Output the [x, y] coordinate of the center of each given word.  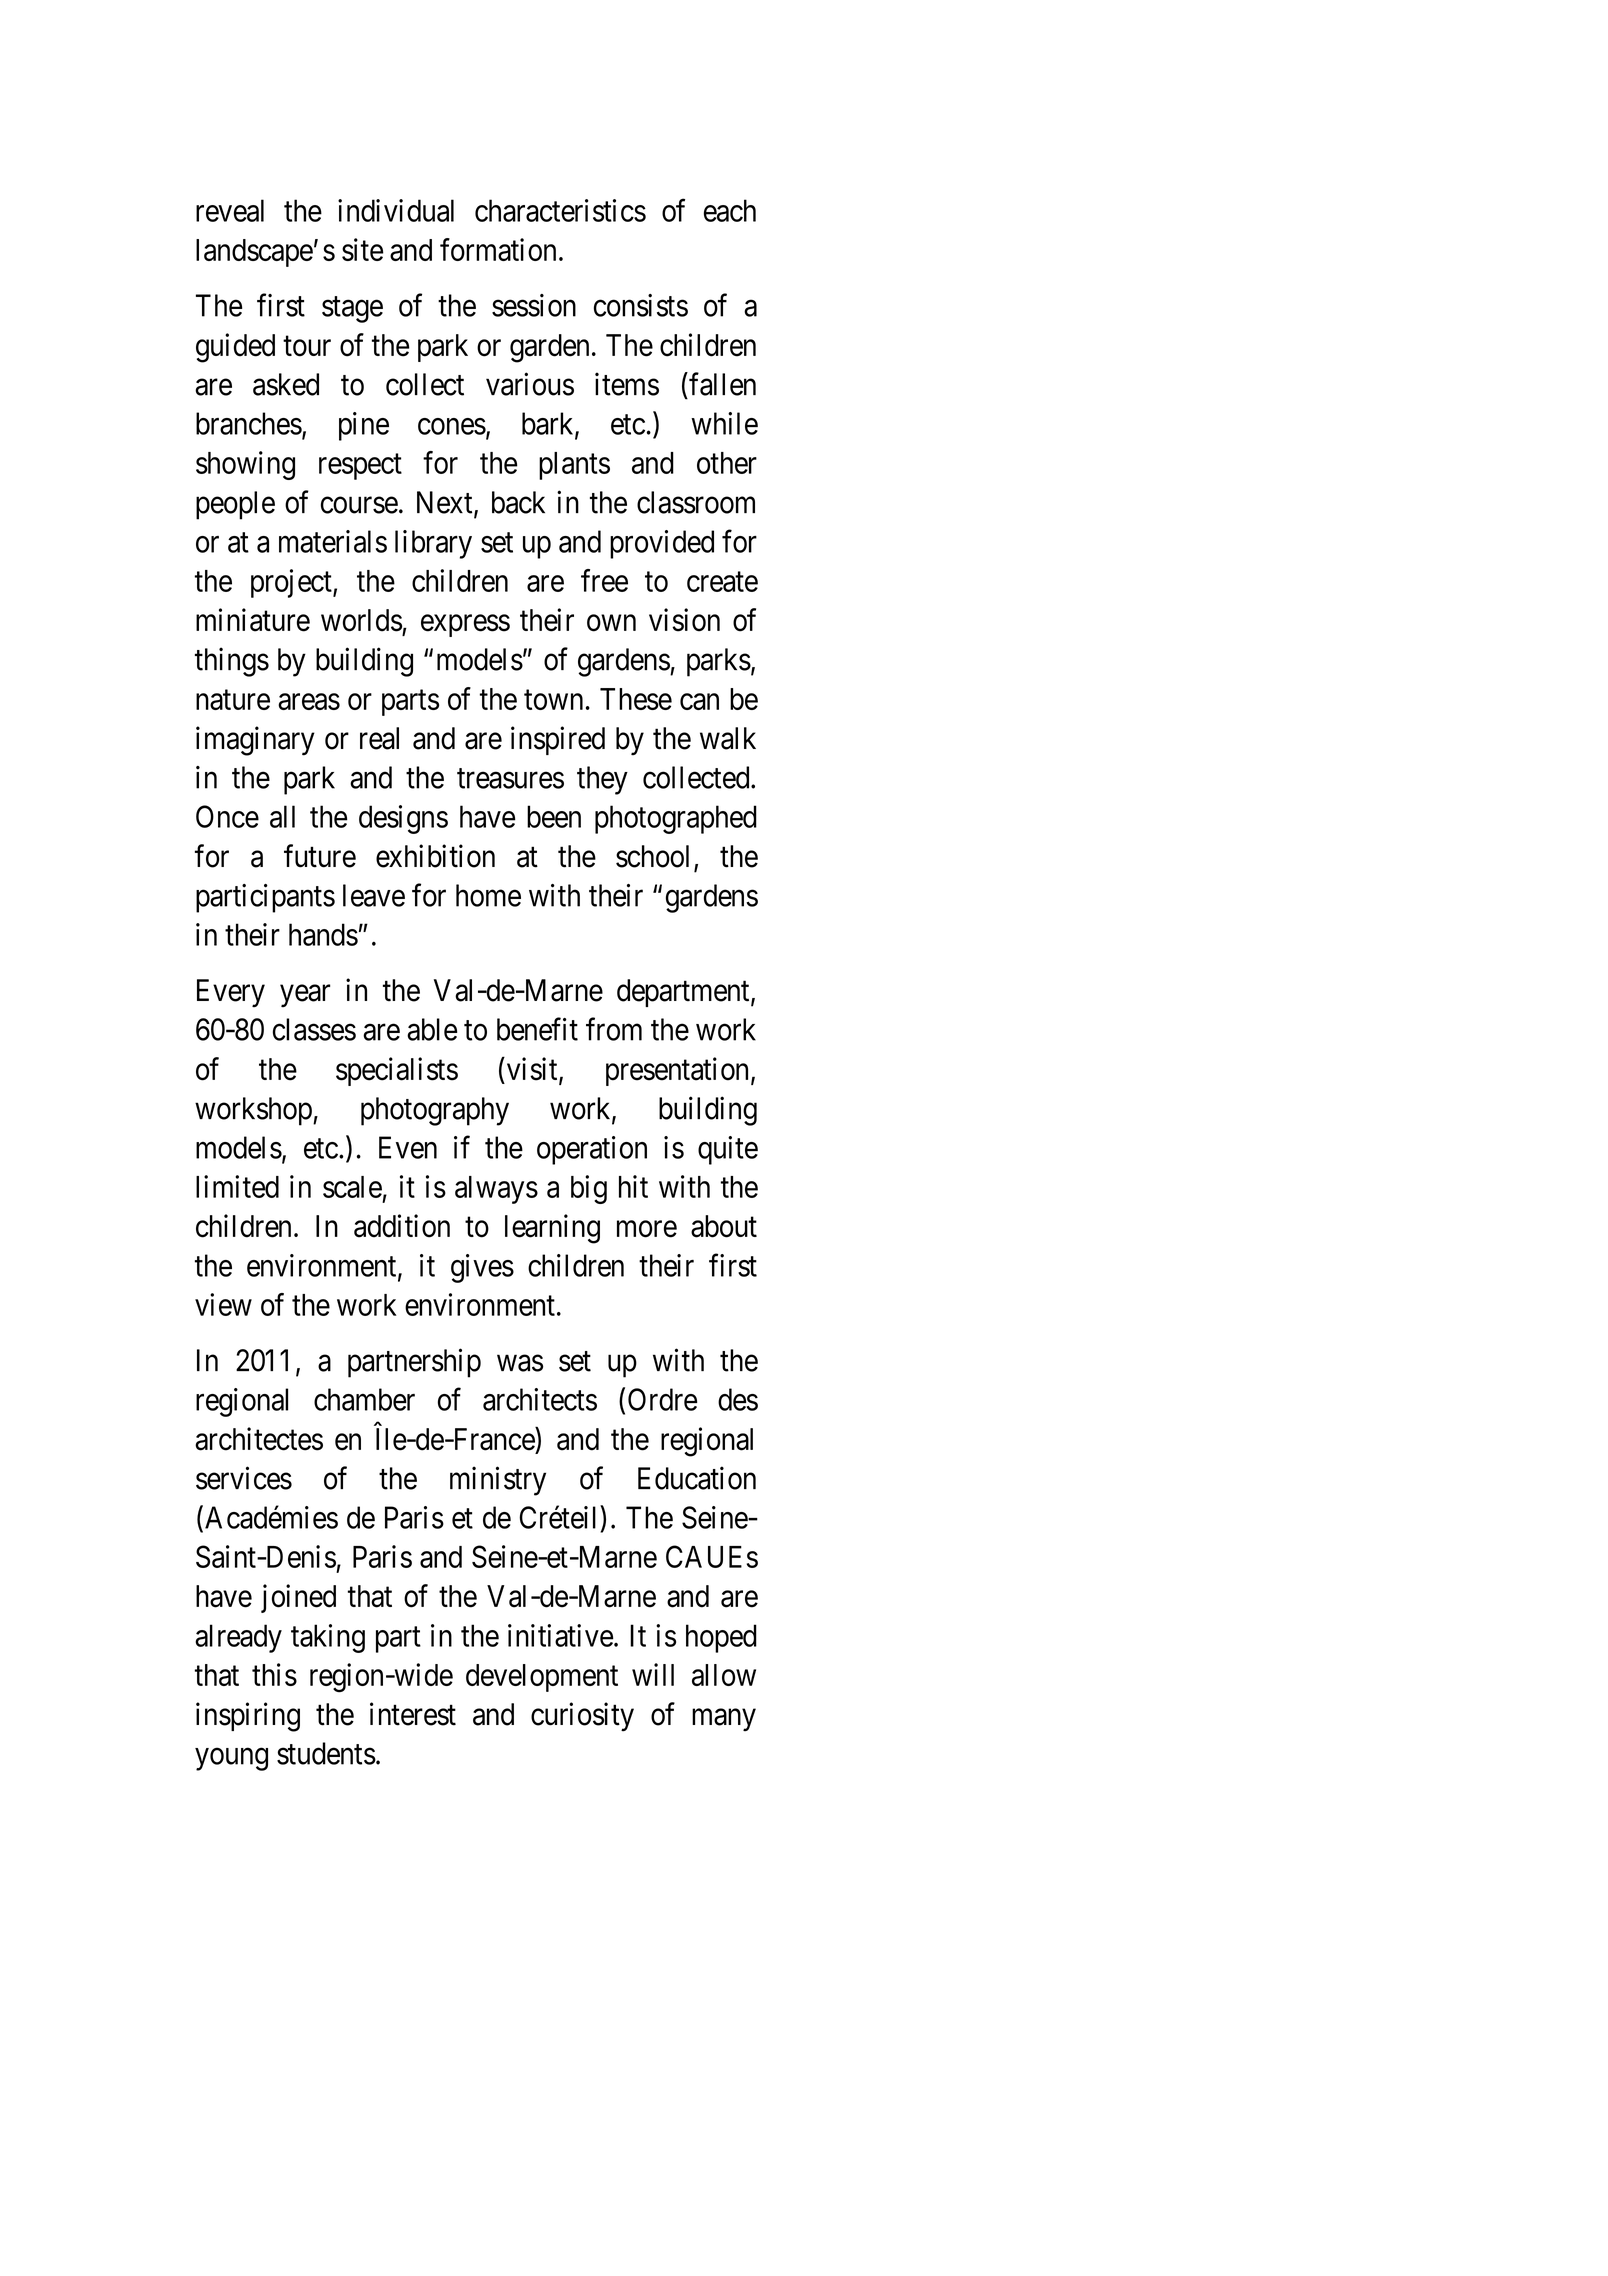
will [653, 1674]
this [274, 1674]
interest [413, 1714]
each [730, 210]
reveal [230, 210]
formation [498, 249]
